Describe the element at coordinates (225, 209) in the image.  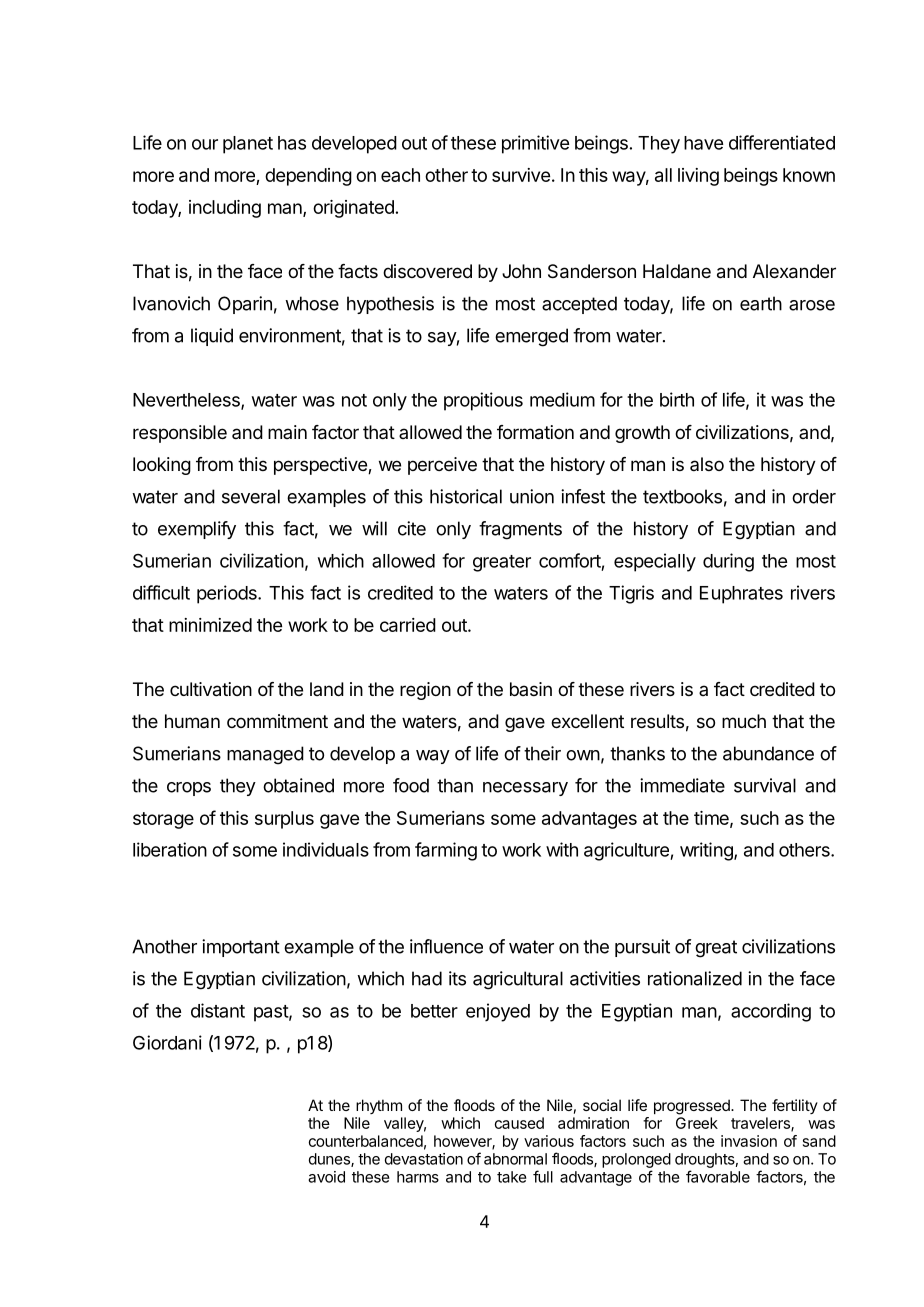
I see `including` at that location.
